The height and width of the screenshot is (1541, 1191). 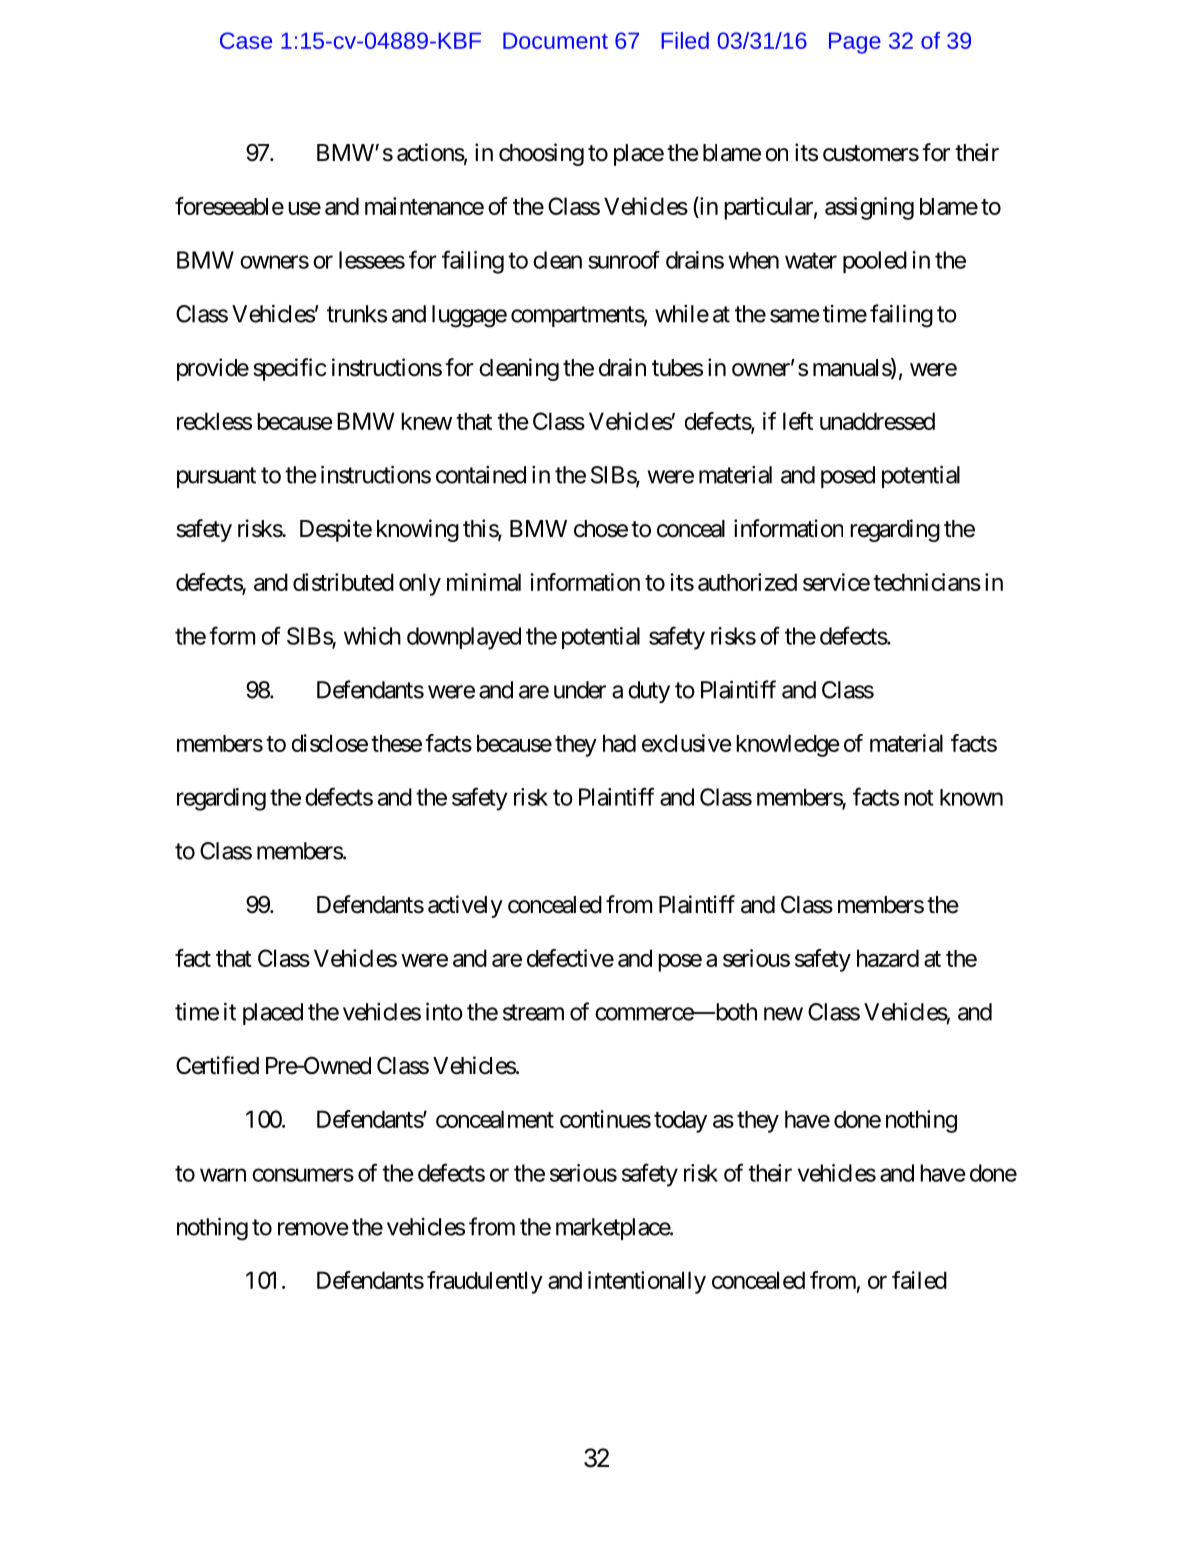 What do you see at coordinates (533, 1012) in the screenshot?
I see `stream` at bounding box center [533, 1012].
